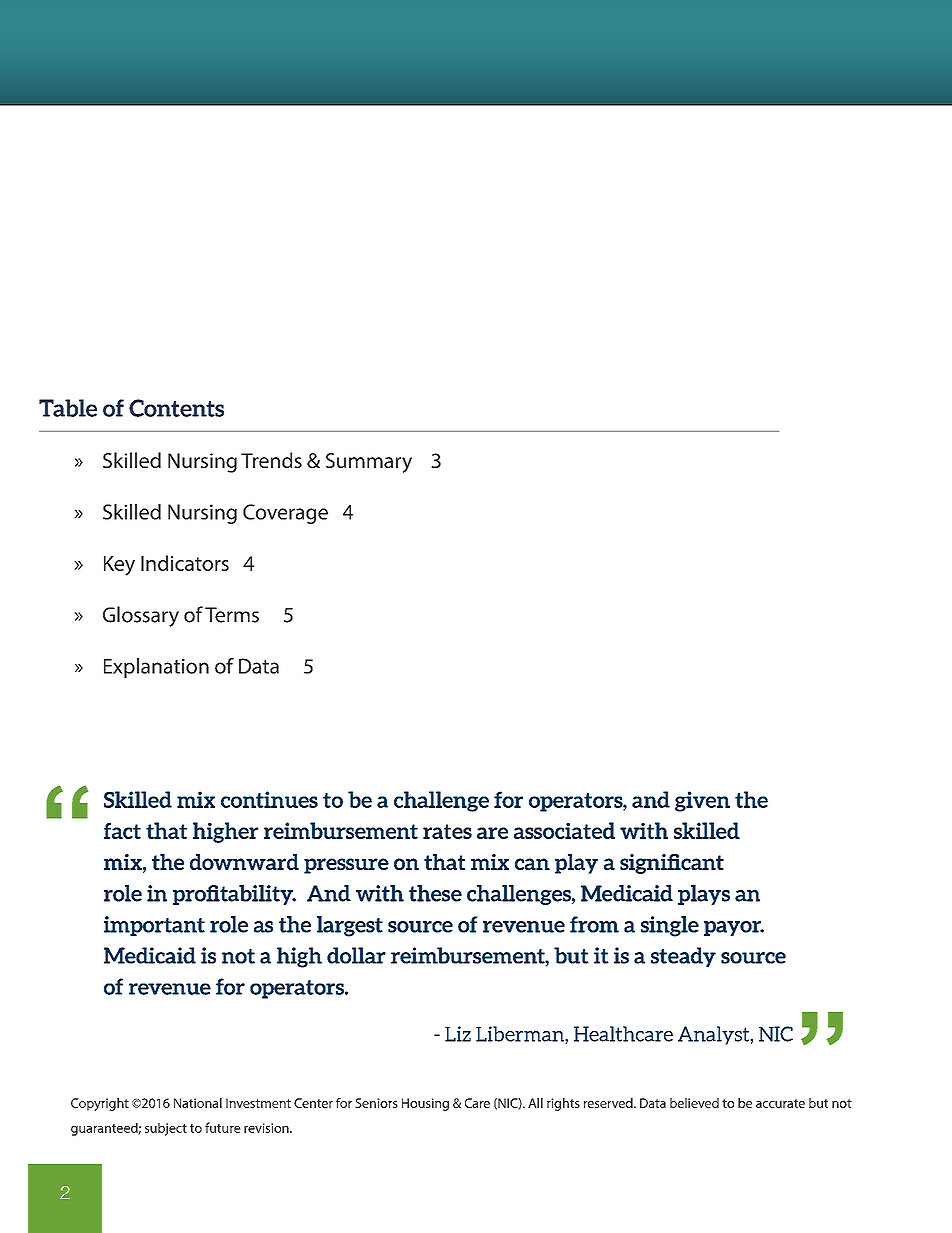 Image resolution: width=952 pixels, height=1233 pixels. I want to click on given, so click(702, 801).
